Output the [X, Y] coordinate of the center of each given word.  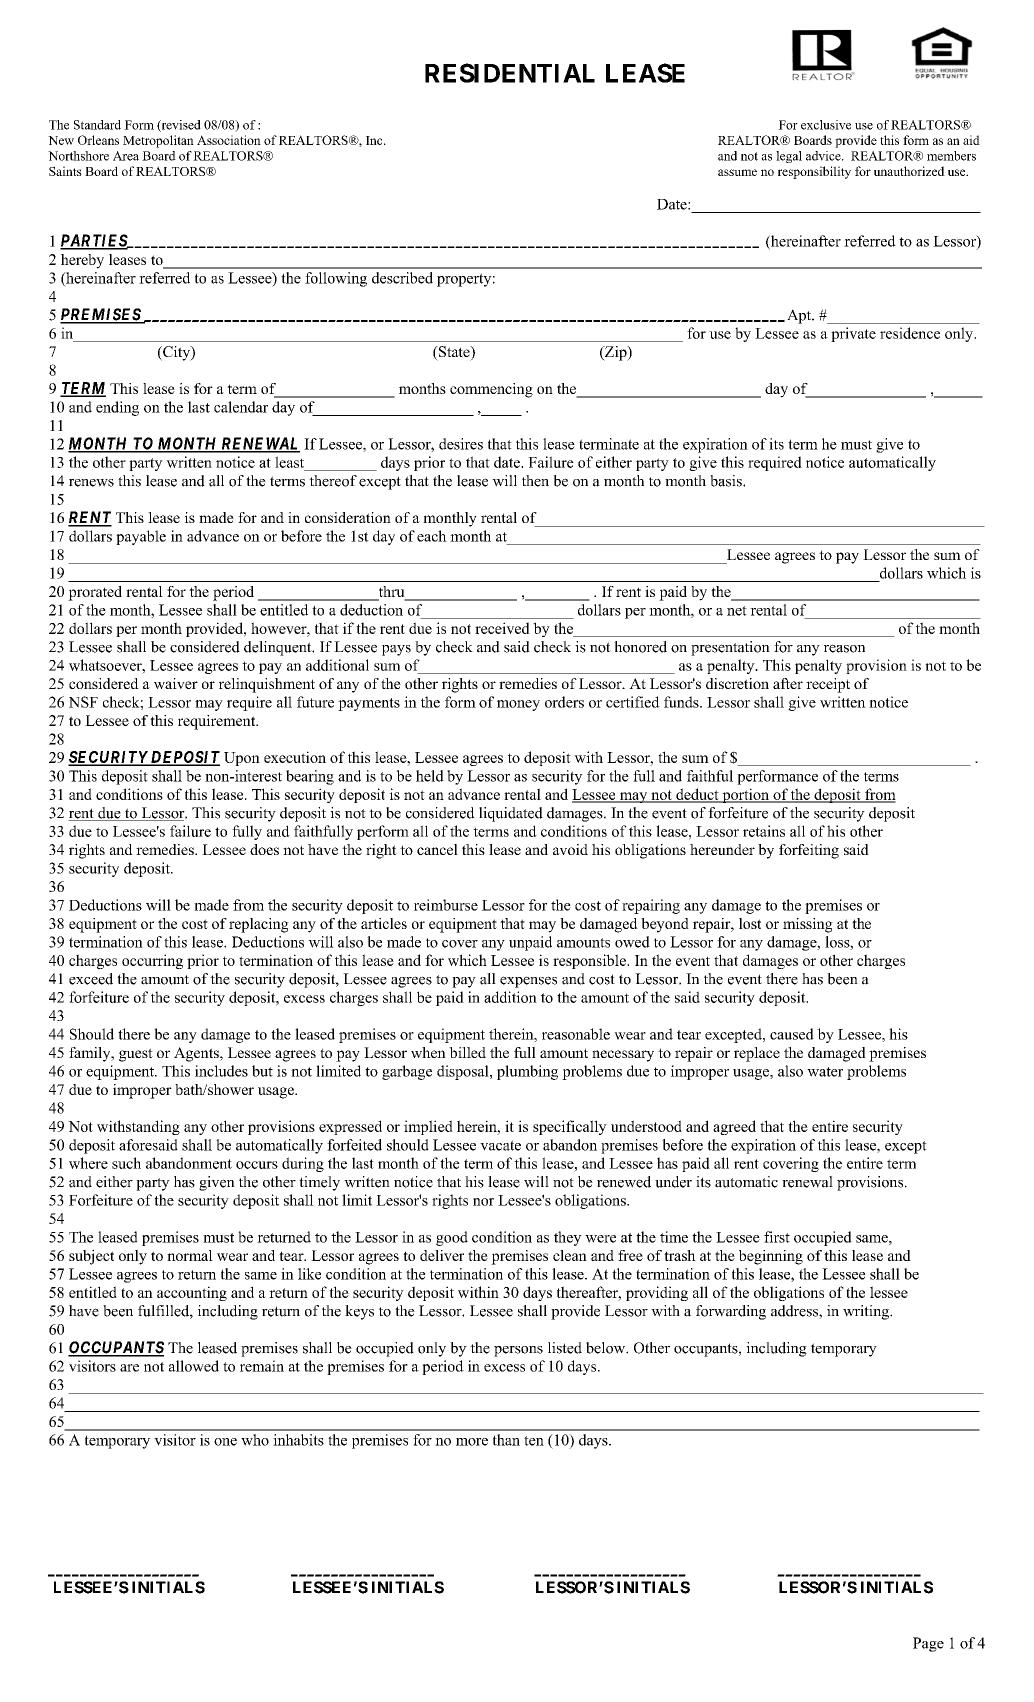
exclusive [826, 125]
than [506, 1440]
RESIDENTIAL [510, 73]
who [255, 1440]
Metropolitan [158, 141]
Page [928, 1644]
